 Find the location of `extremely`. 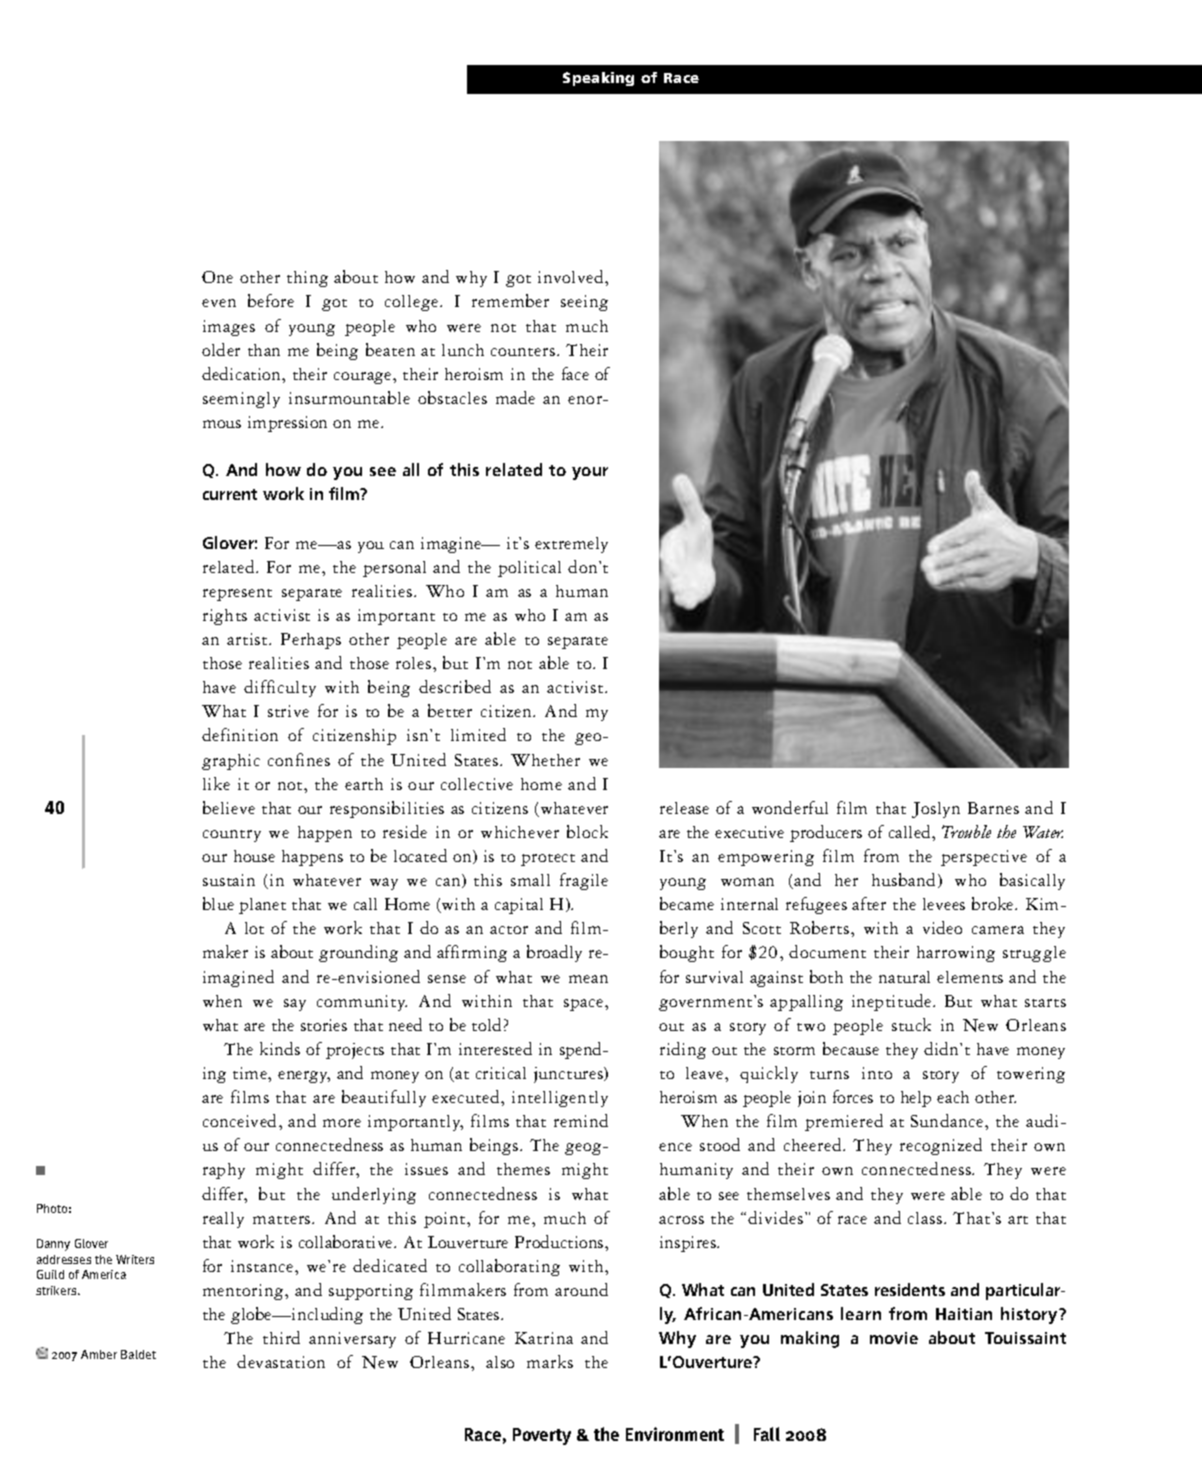

extremely is located at coordinates (571, 545).
